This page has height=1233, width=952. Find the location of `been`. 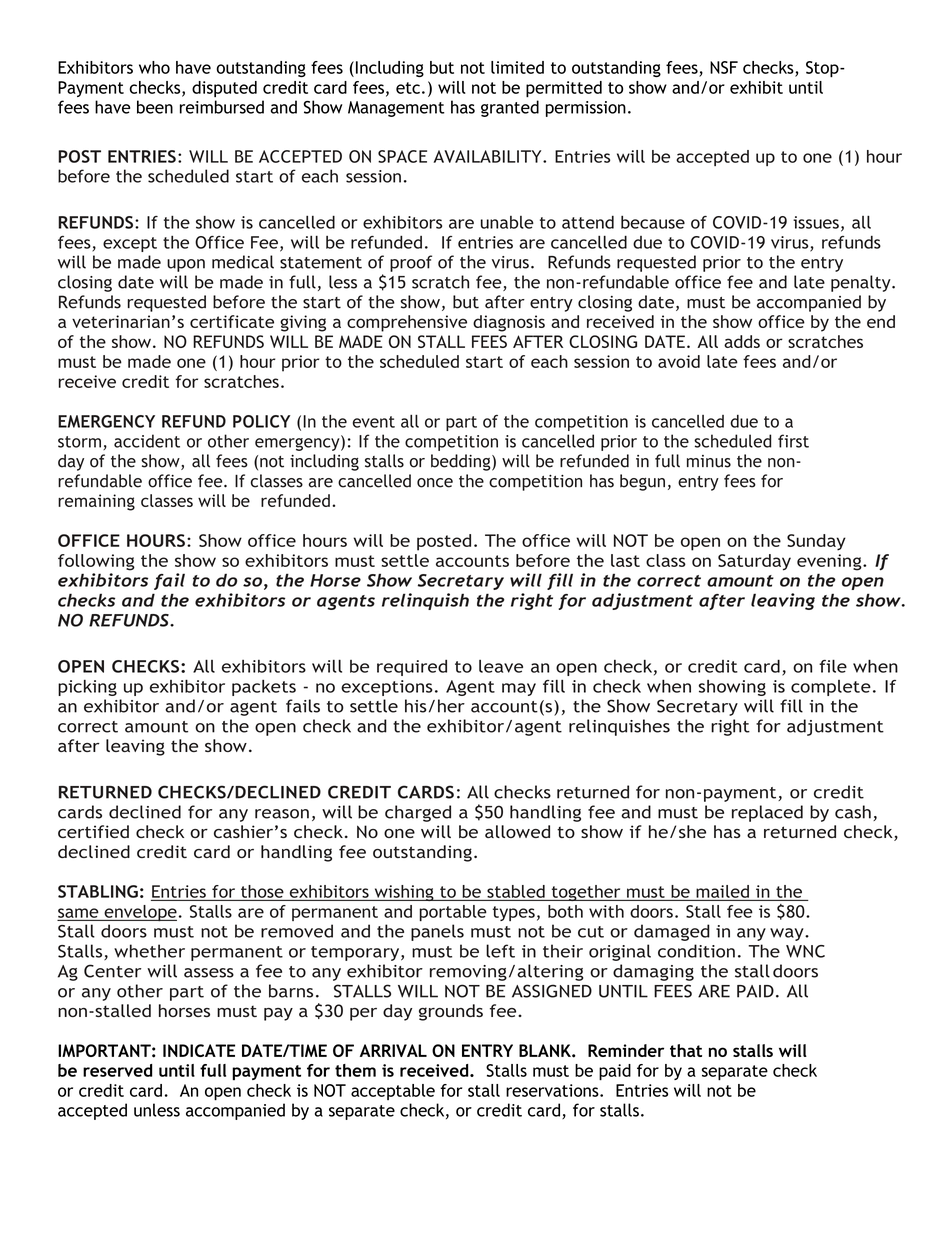

been is located at coordinates (155, 107).
